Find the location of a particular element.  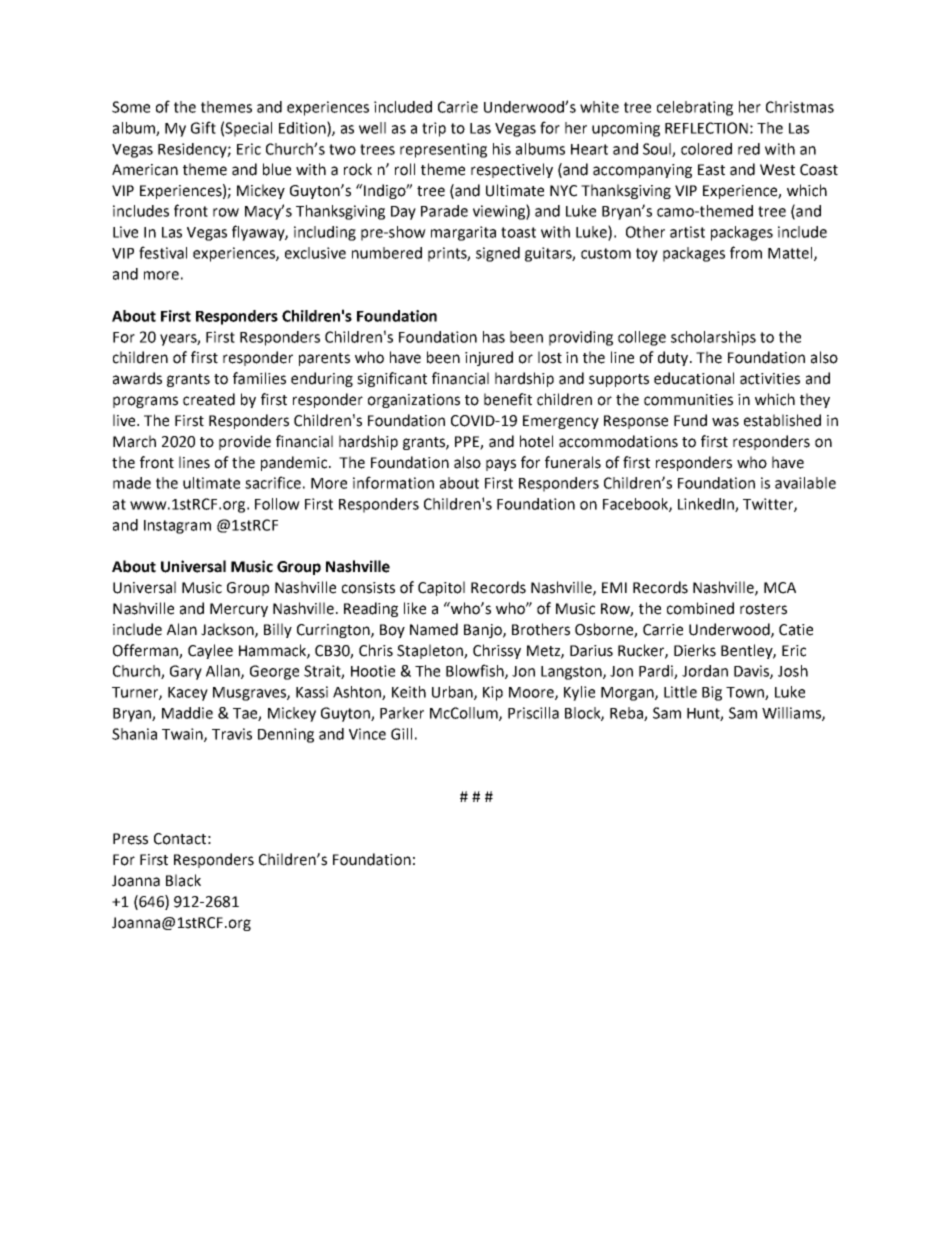

Gill is located at coordinates (401, 734).
